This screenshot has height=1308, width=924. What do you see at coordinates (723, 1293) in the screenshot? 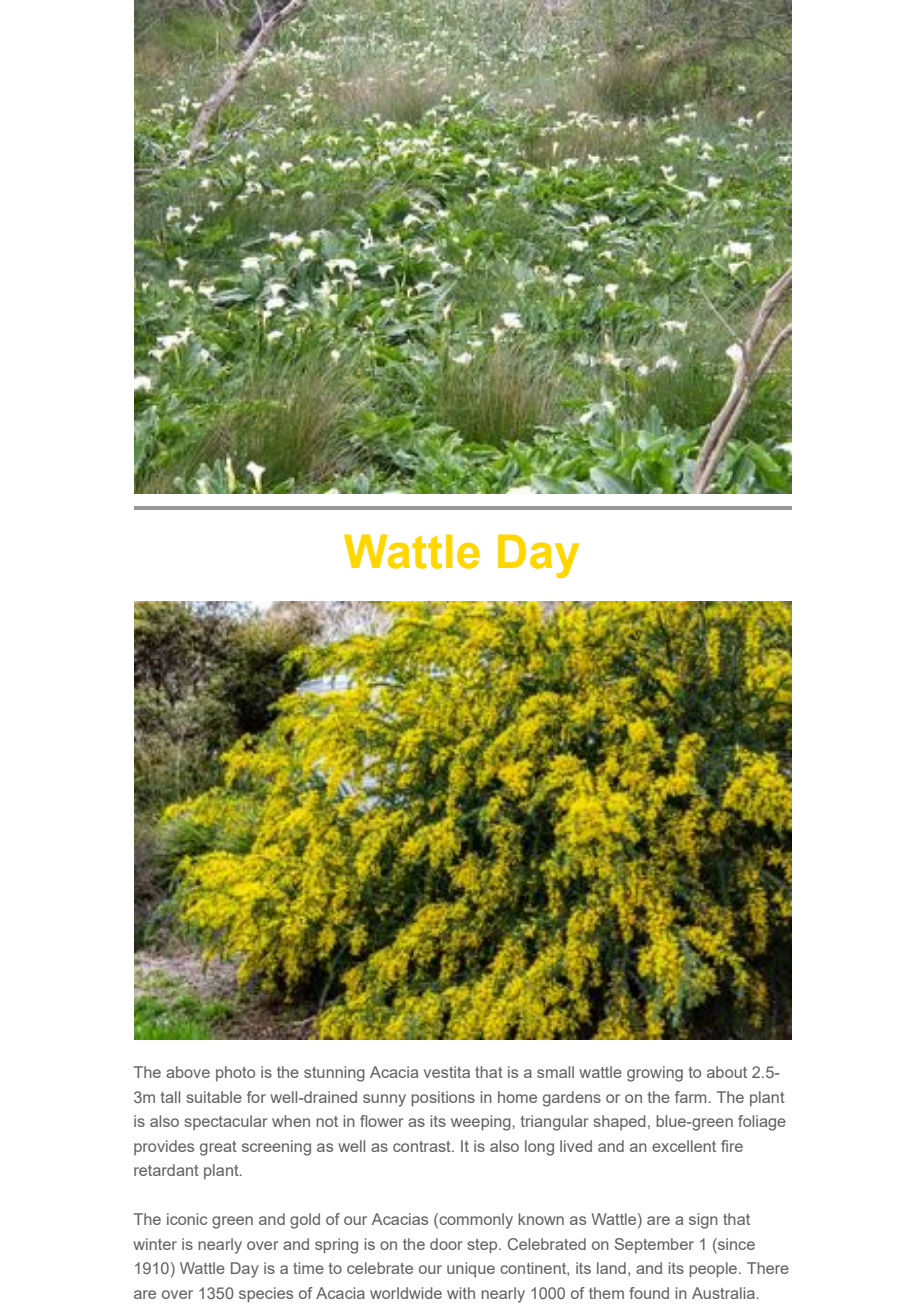
I see `Australia` at bounding box center [723, 1293].
